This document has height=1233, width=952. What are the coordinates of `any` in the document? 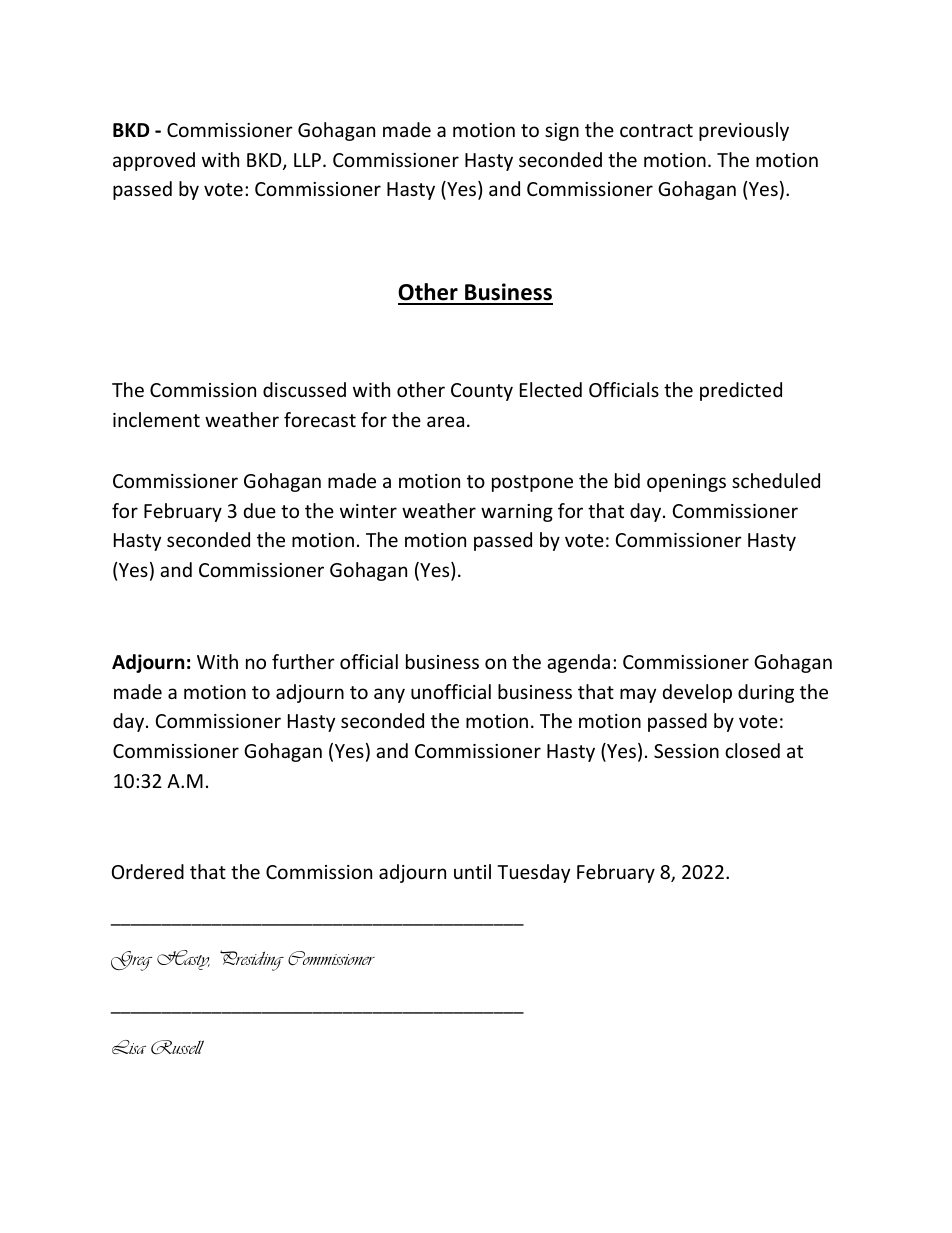 It's located at (389, 695).
